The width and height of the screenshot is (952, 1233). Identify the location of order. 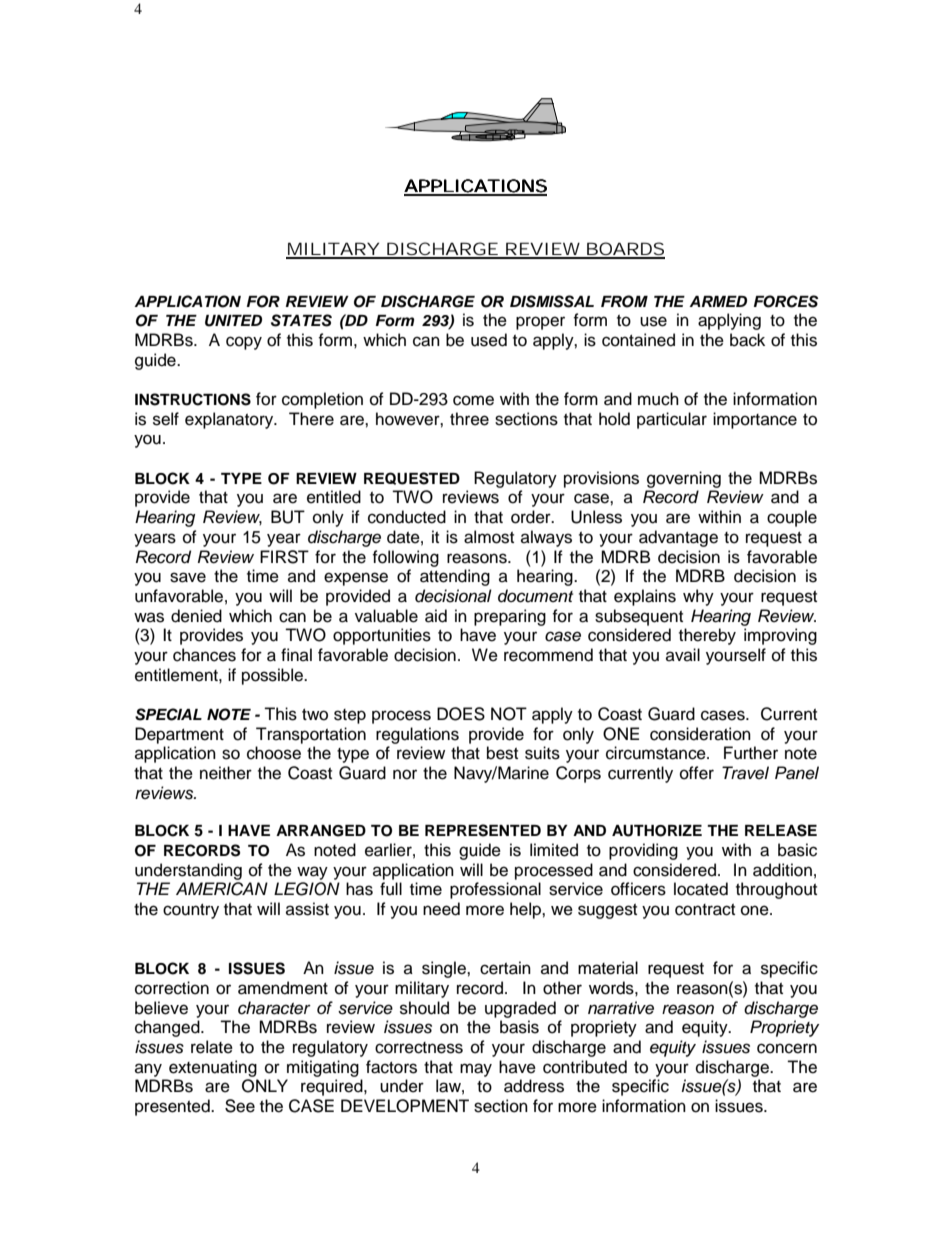
(532, 517).
